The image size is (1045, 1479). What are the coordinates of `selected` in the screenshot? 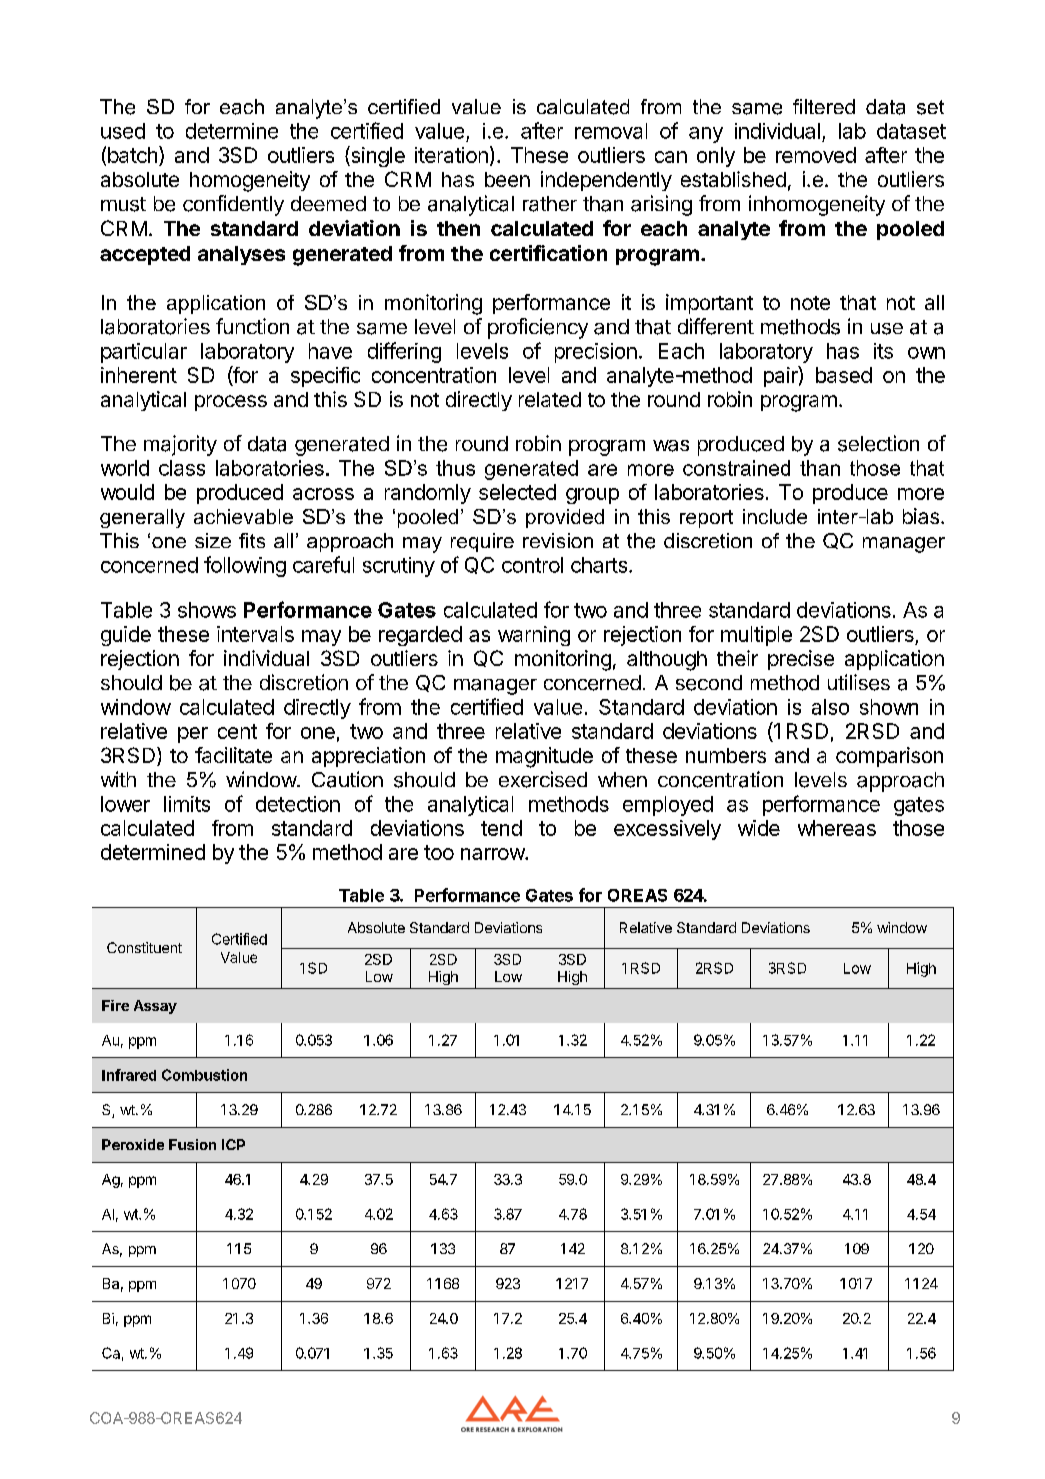 It's located at (517, 492).
